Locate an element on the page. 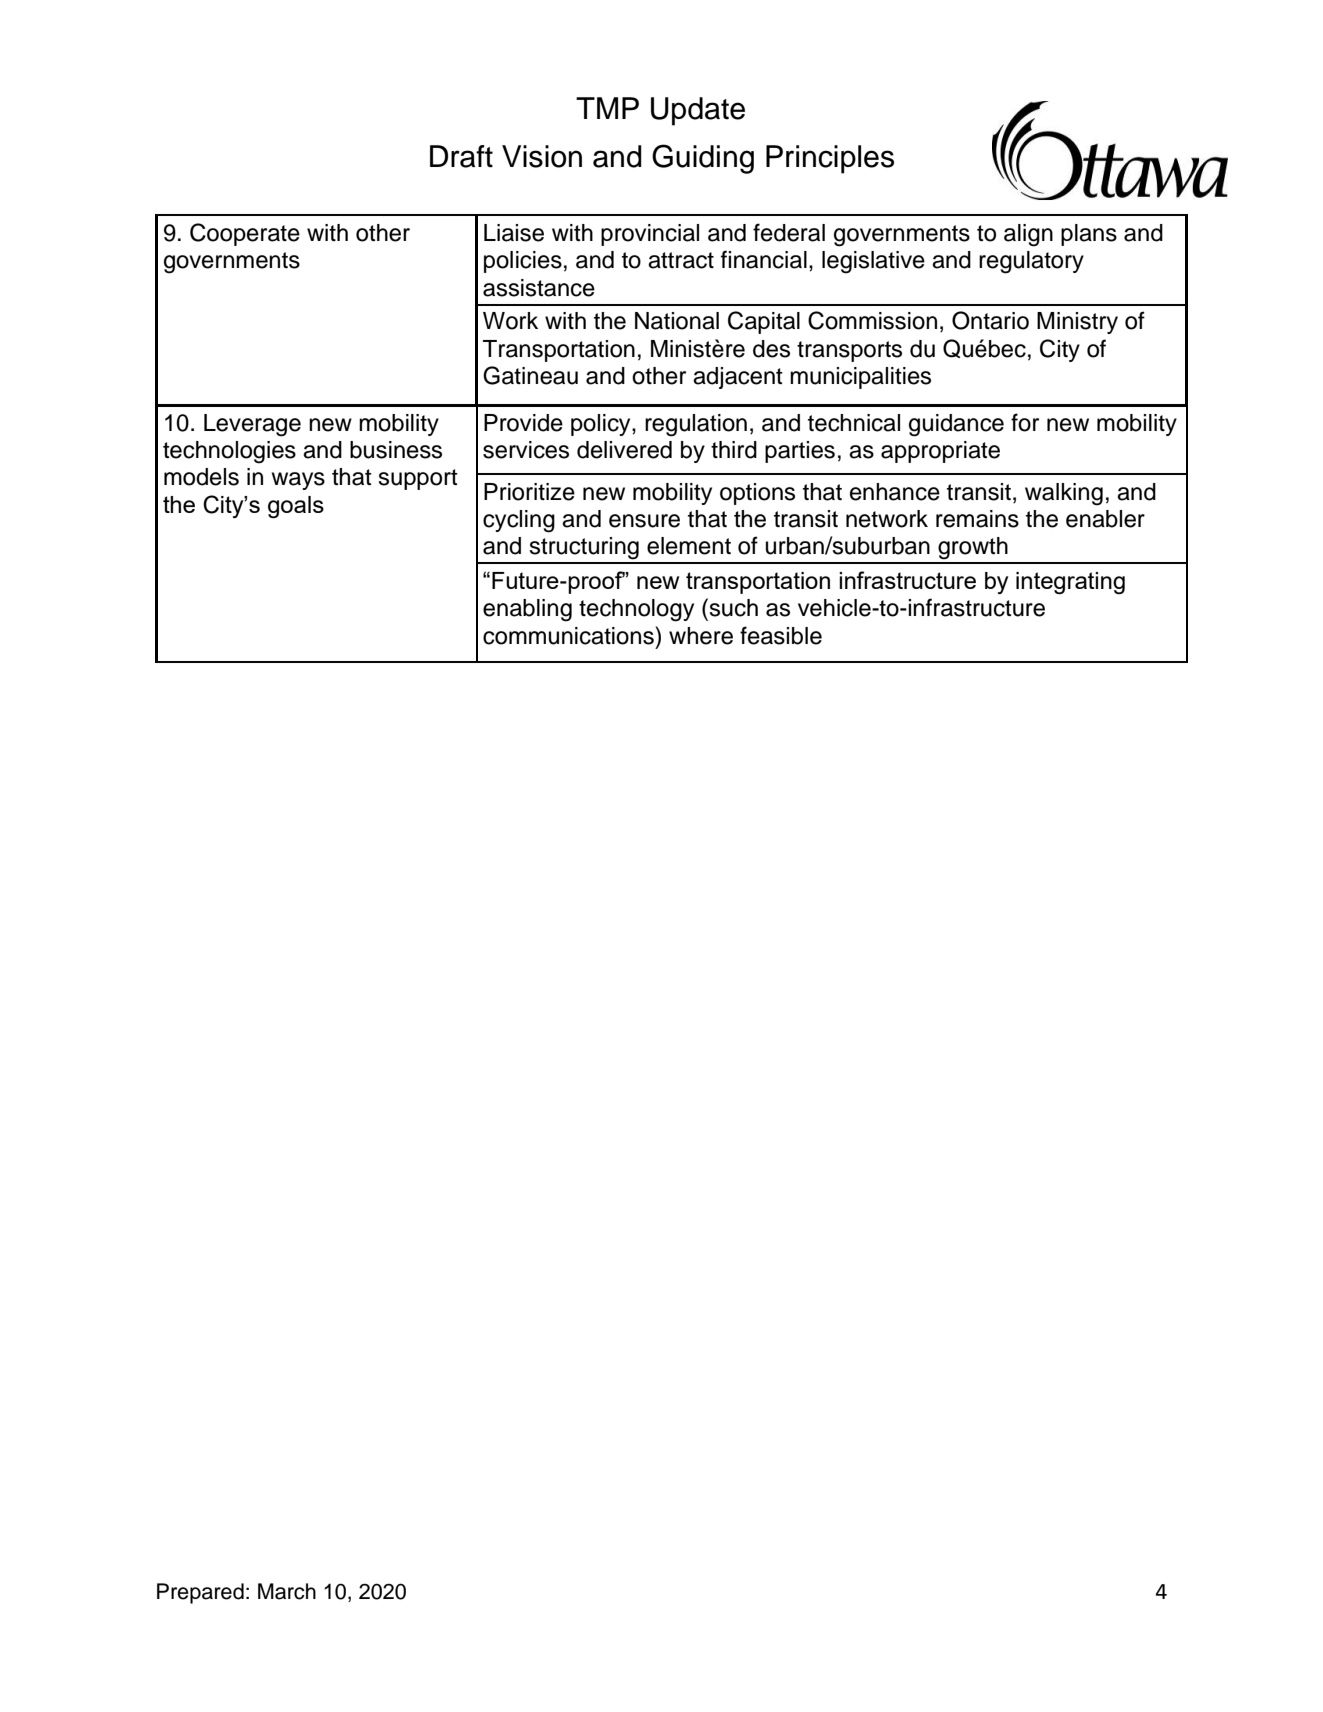 Image resolution: width=1323 pixels, height=1712 pixels. for is located at coordinates (1025, 422).
